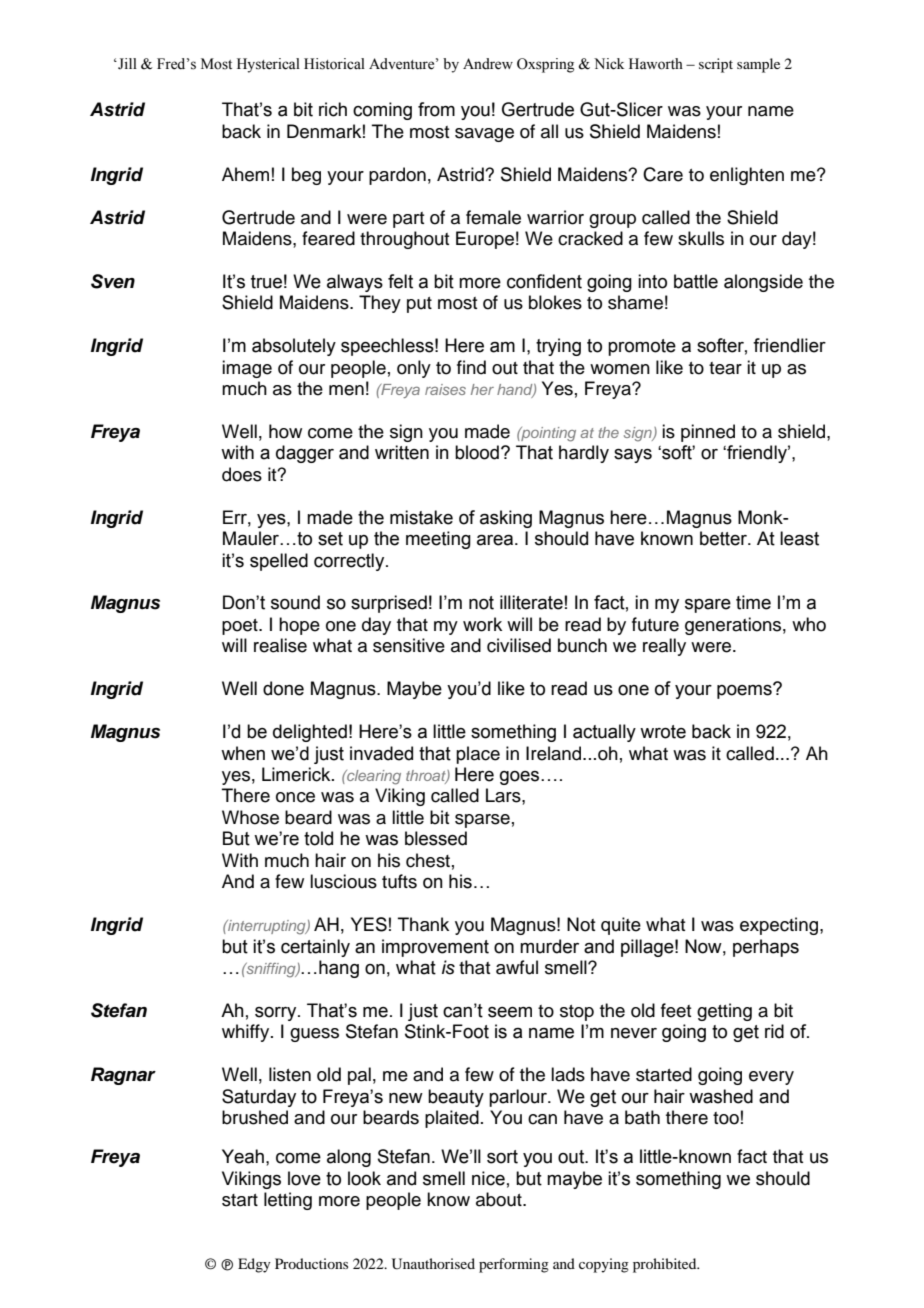  Describe the element at coordinates (242, 474) in the screenshot. I see `does` at that location.
